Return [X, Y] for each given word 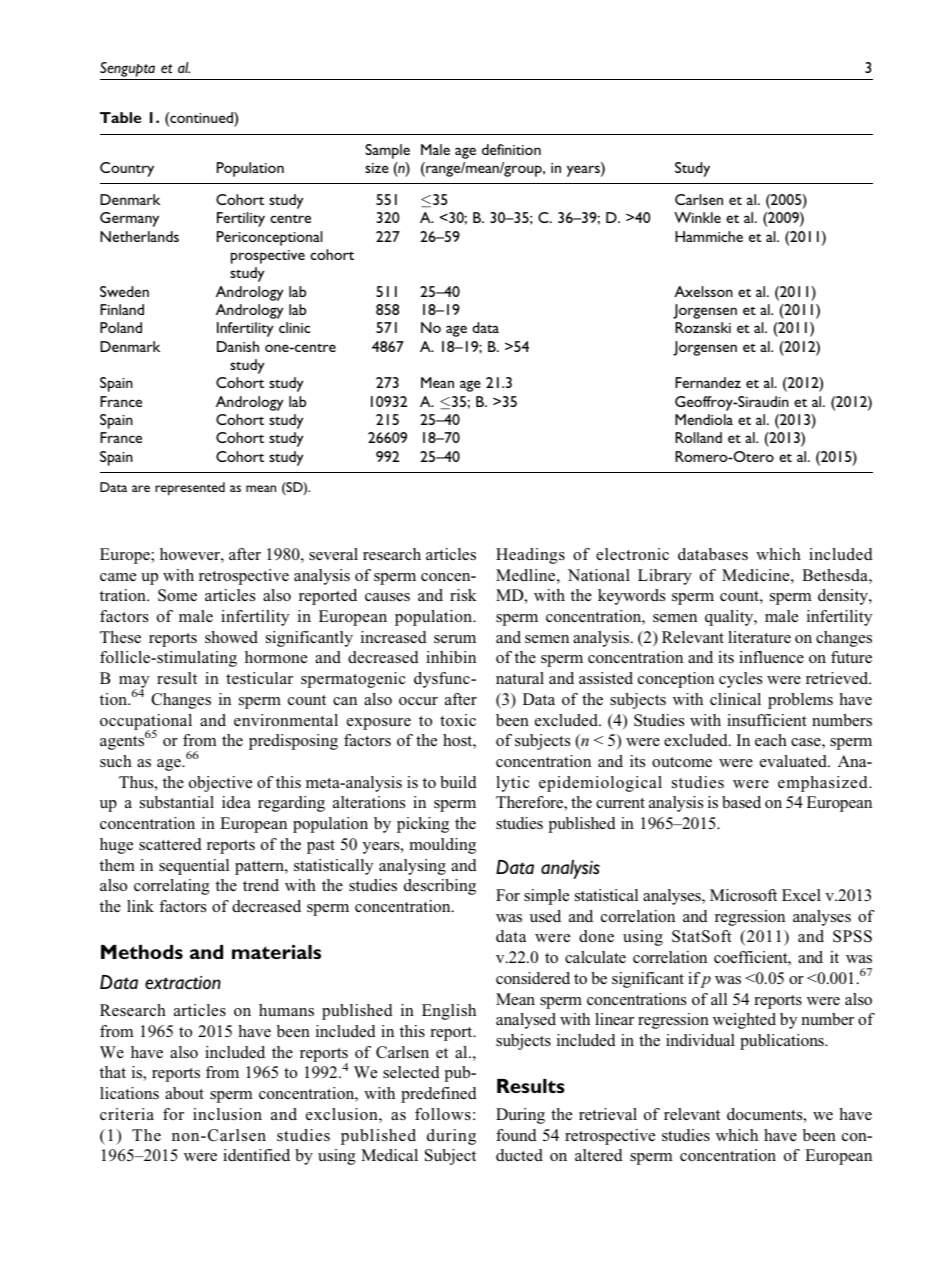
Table [120, 117]
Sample [387, 151]
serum [455, 639]
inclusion [227, 1114]
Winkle [697, 217]
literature [759, 637]
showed [231, 637]
